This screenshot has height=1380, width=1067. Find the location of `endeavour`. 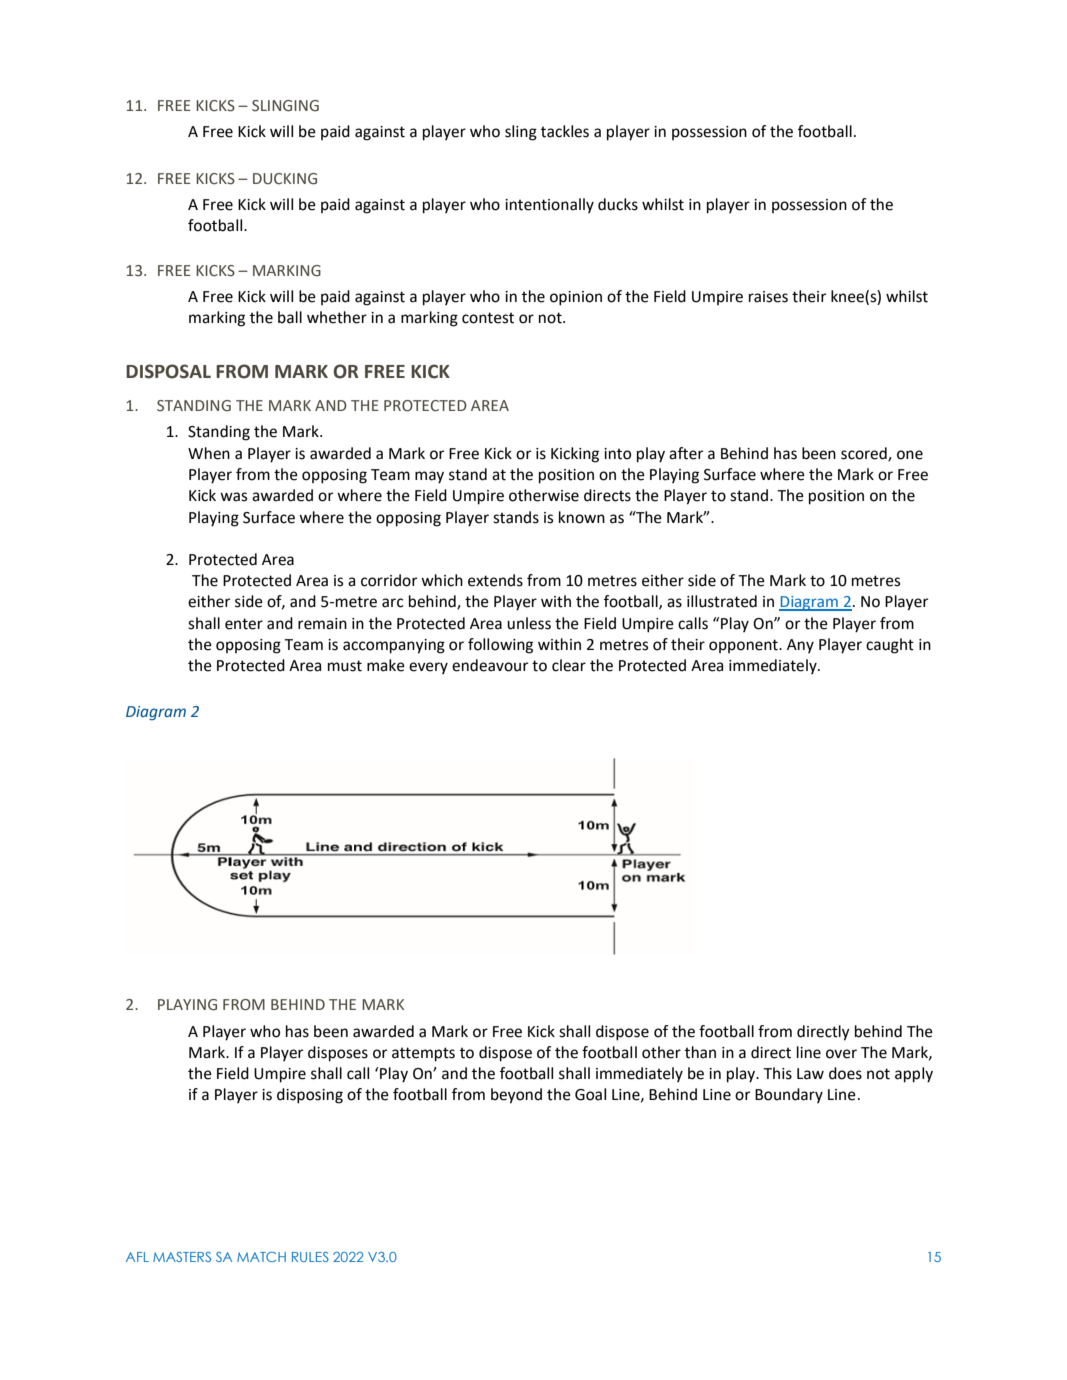

endeavour is located at coordinates (490, 665).
